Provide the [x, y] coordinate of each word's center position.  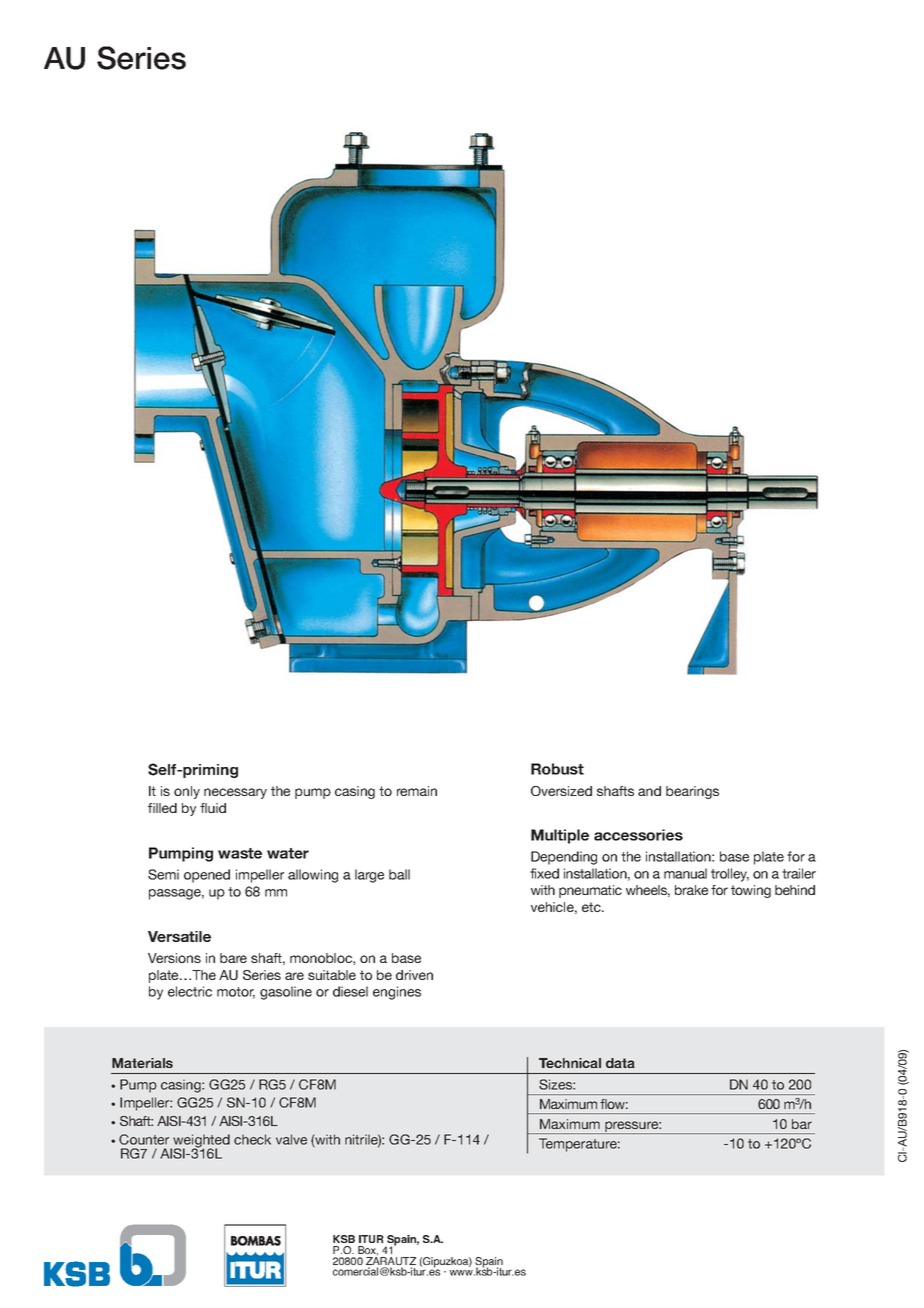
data [620, 1063]
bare [233, 958]
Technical [570, 1063]
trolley [730, 875]
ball [399, 874]
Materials [142, 1063]
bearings [692, 792]
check [252, 1139]
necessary [235, 793]
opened [207, 876]
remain [417, 791]
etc [592, 907]
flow [614, 1104]
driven [414, 975]
